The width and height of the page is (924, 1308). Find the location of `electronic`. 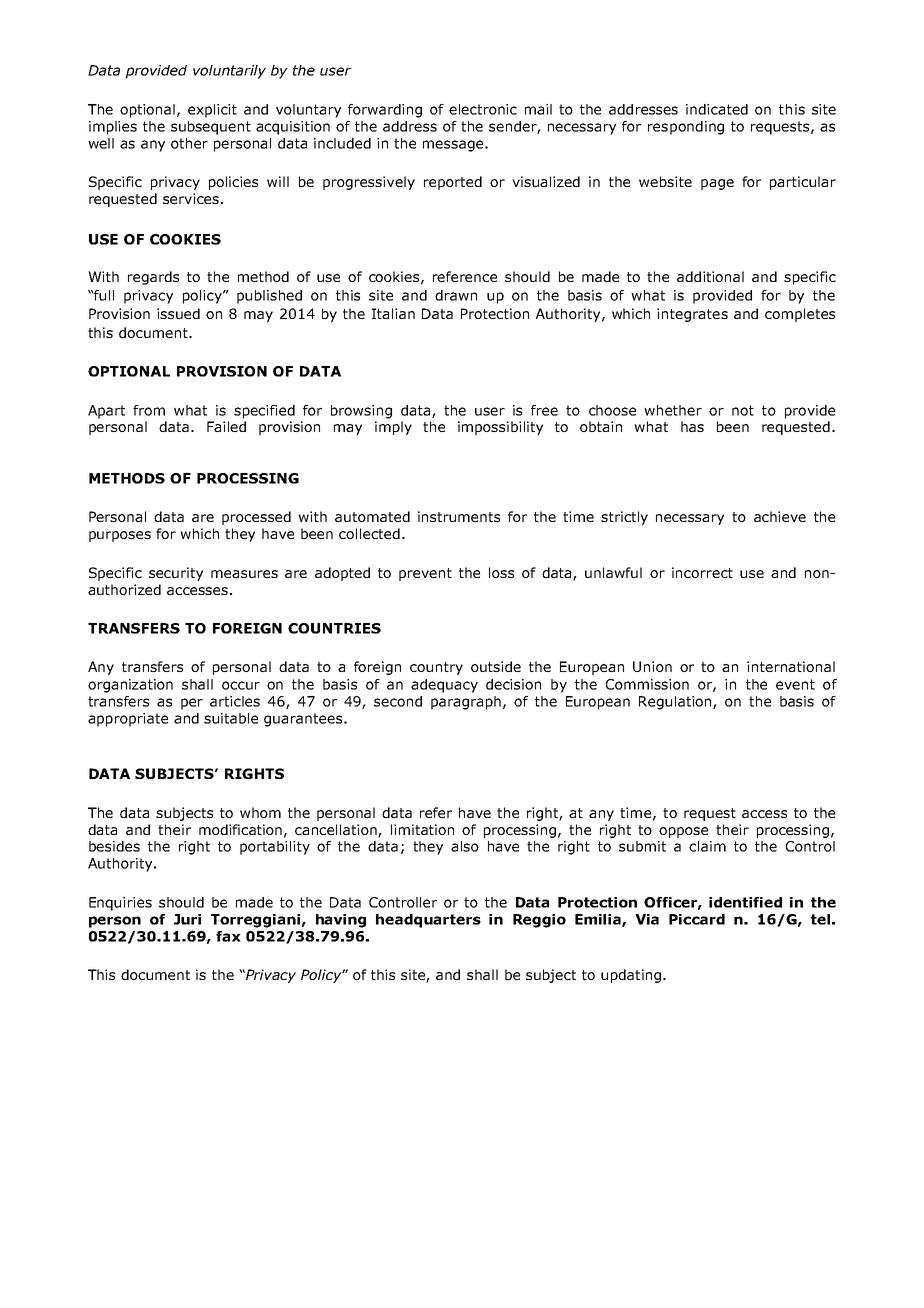

electronic is located at coordinates (483, 109).
